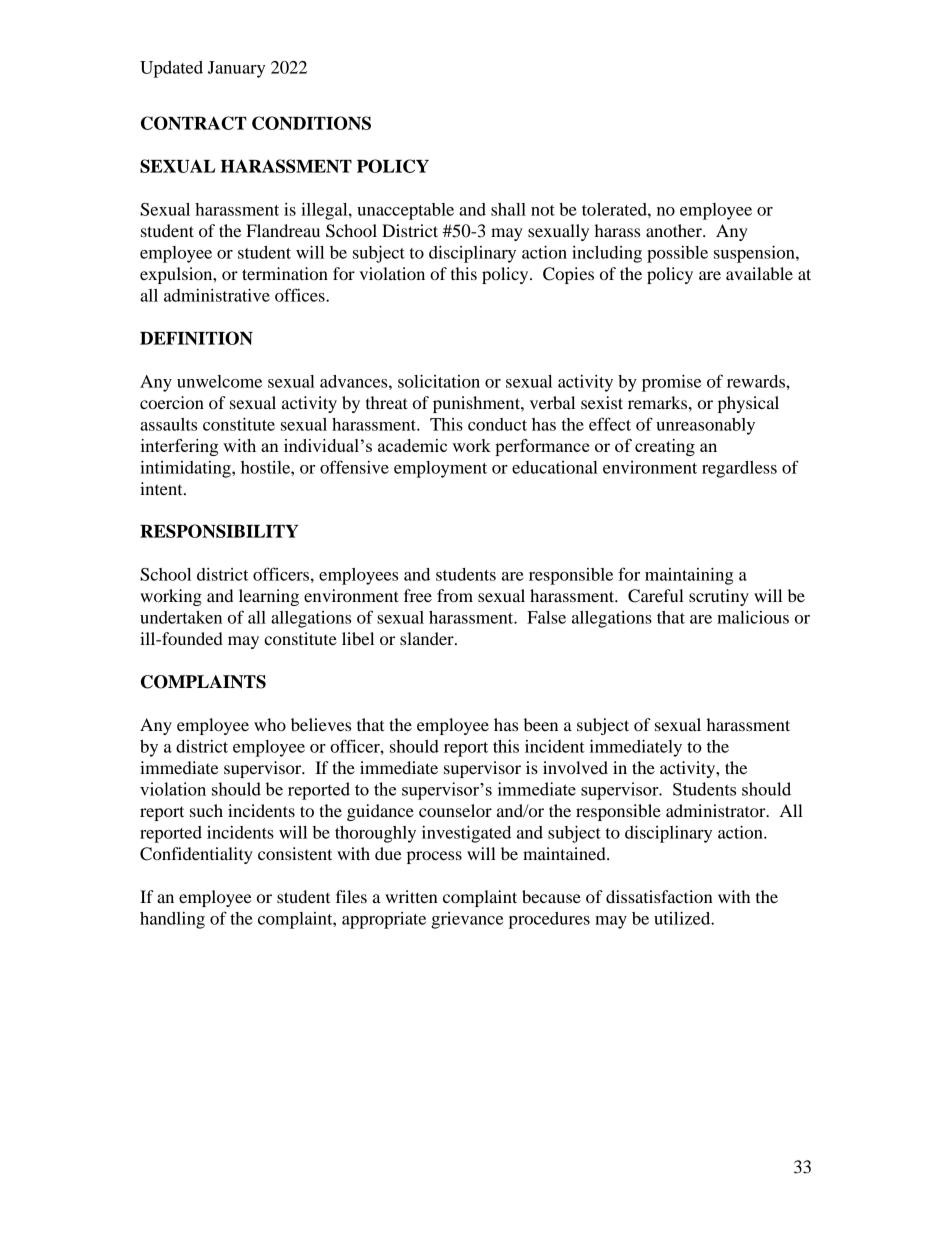  I want to click on RESPONSIBILITY, so click(219, 531).
